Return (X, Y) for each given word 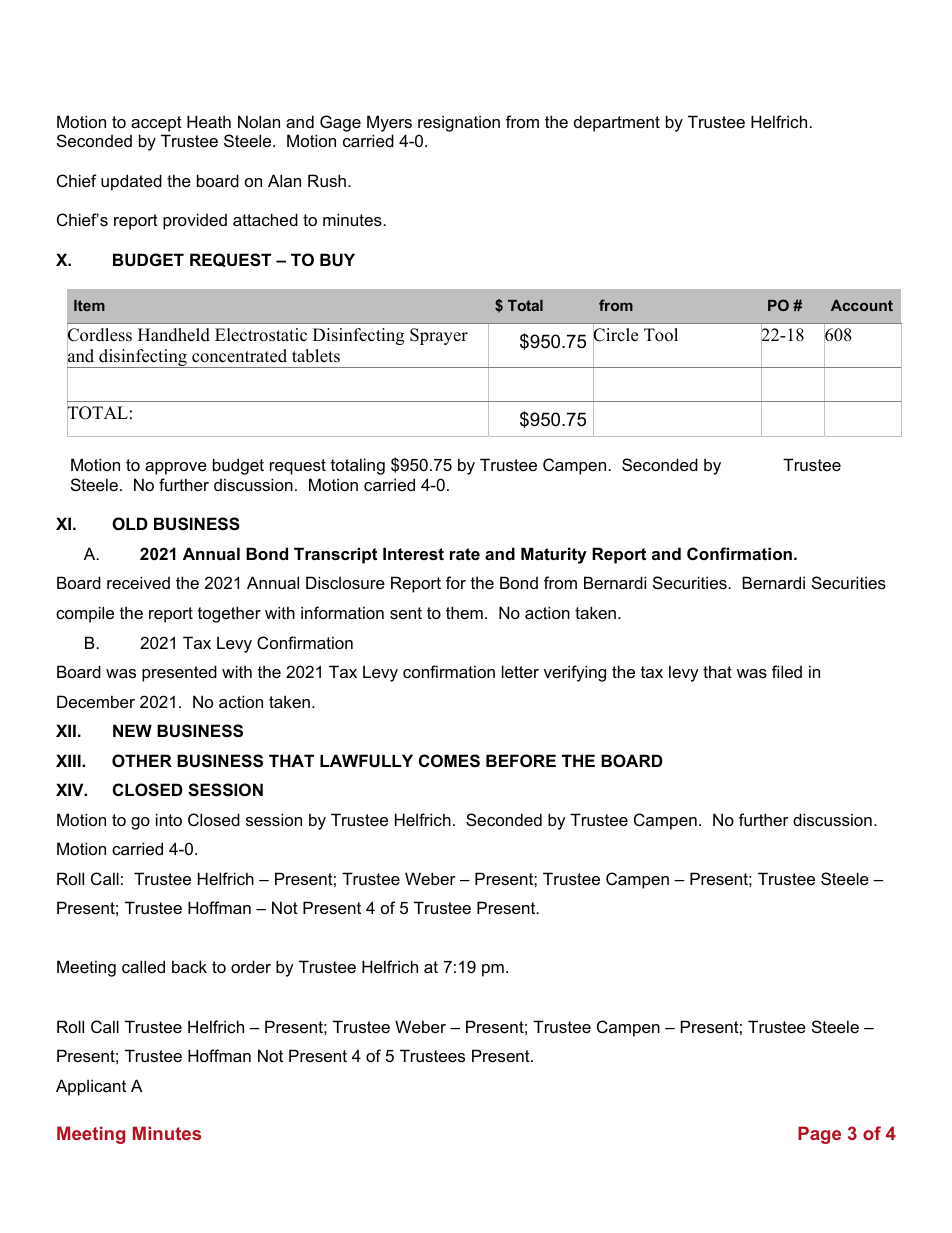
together (229, 614)
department (617, 123)
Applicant (91, 1087)
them (464, 612)
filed (787, 671)
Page (819, 1135)
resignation (459, 123)
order (251, 966)
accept (156, 124)
